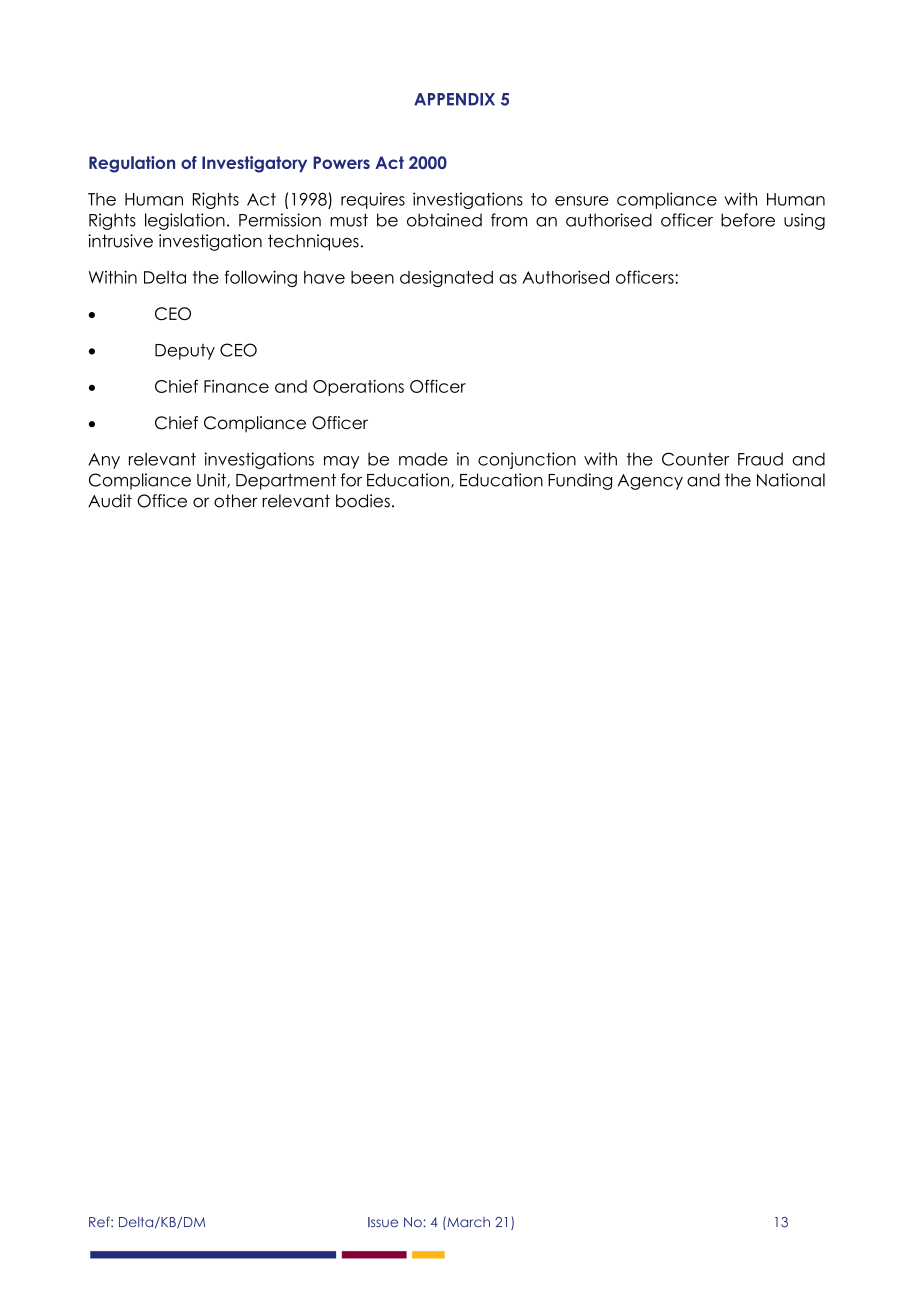 The width and height of the image is (924, 1308). Describe the element at coordinates (695, 459) in the image. I see `Counter` at that location.
